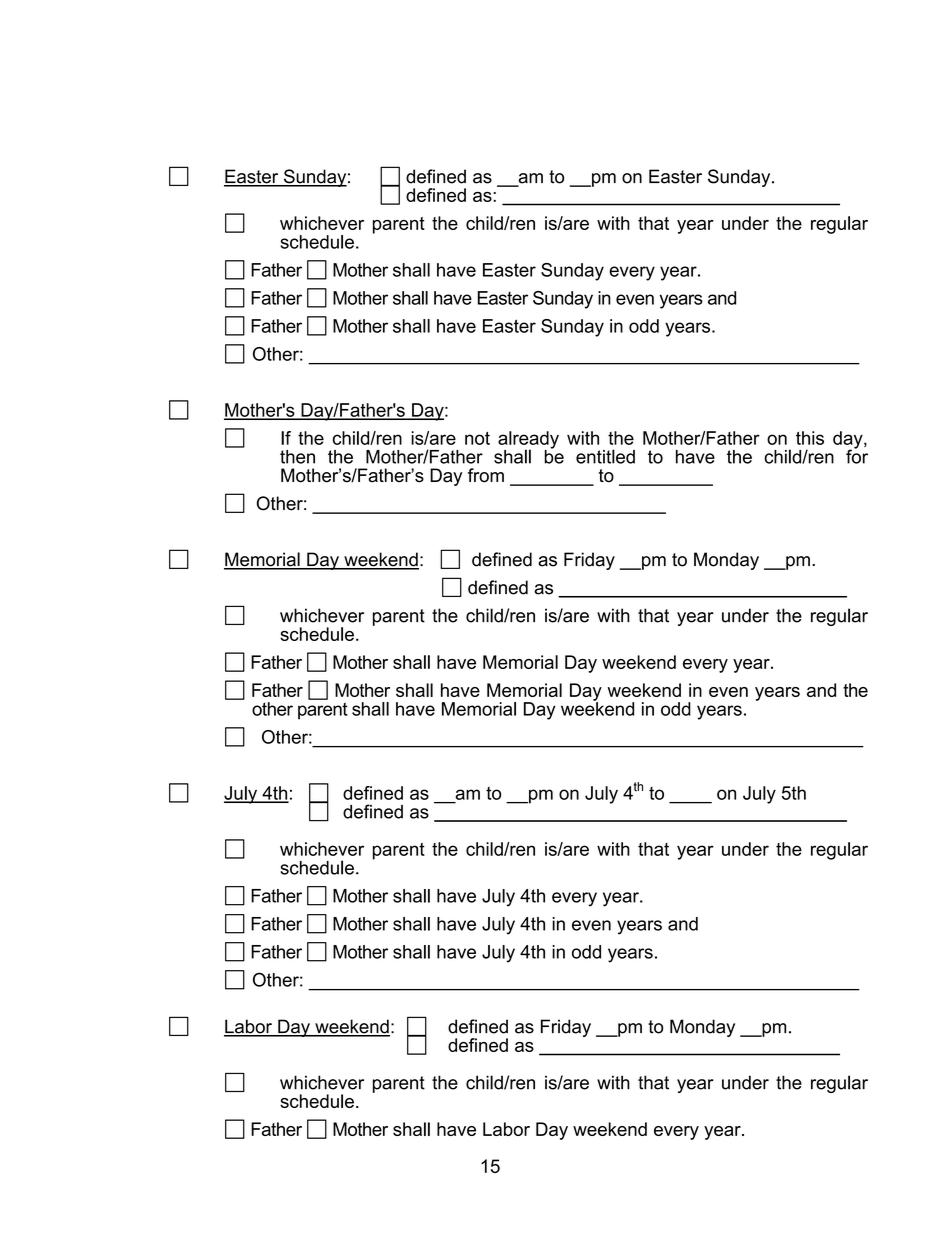  Describe the element at coordinates (528, 441) in the screenshot. I see `already` at that location.
